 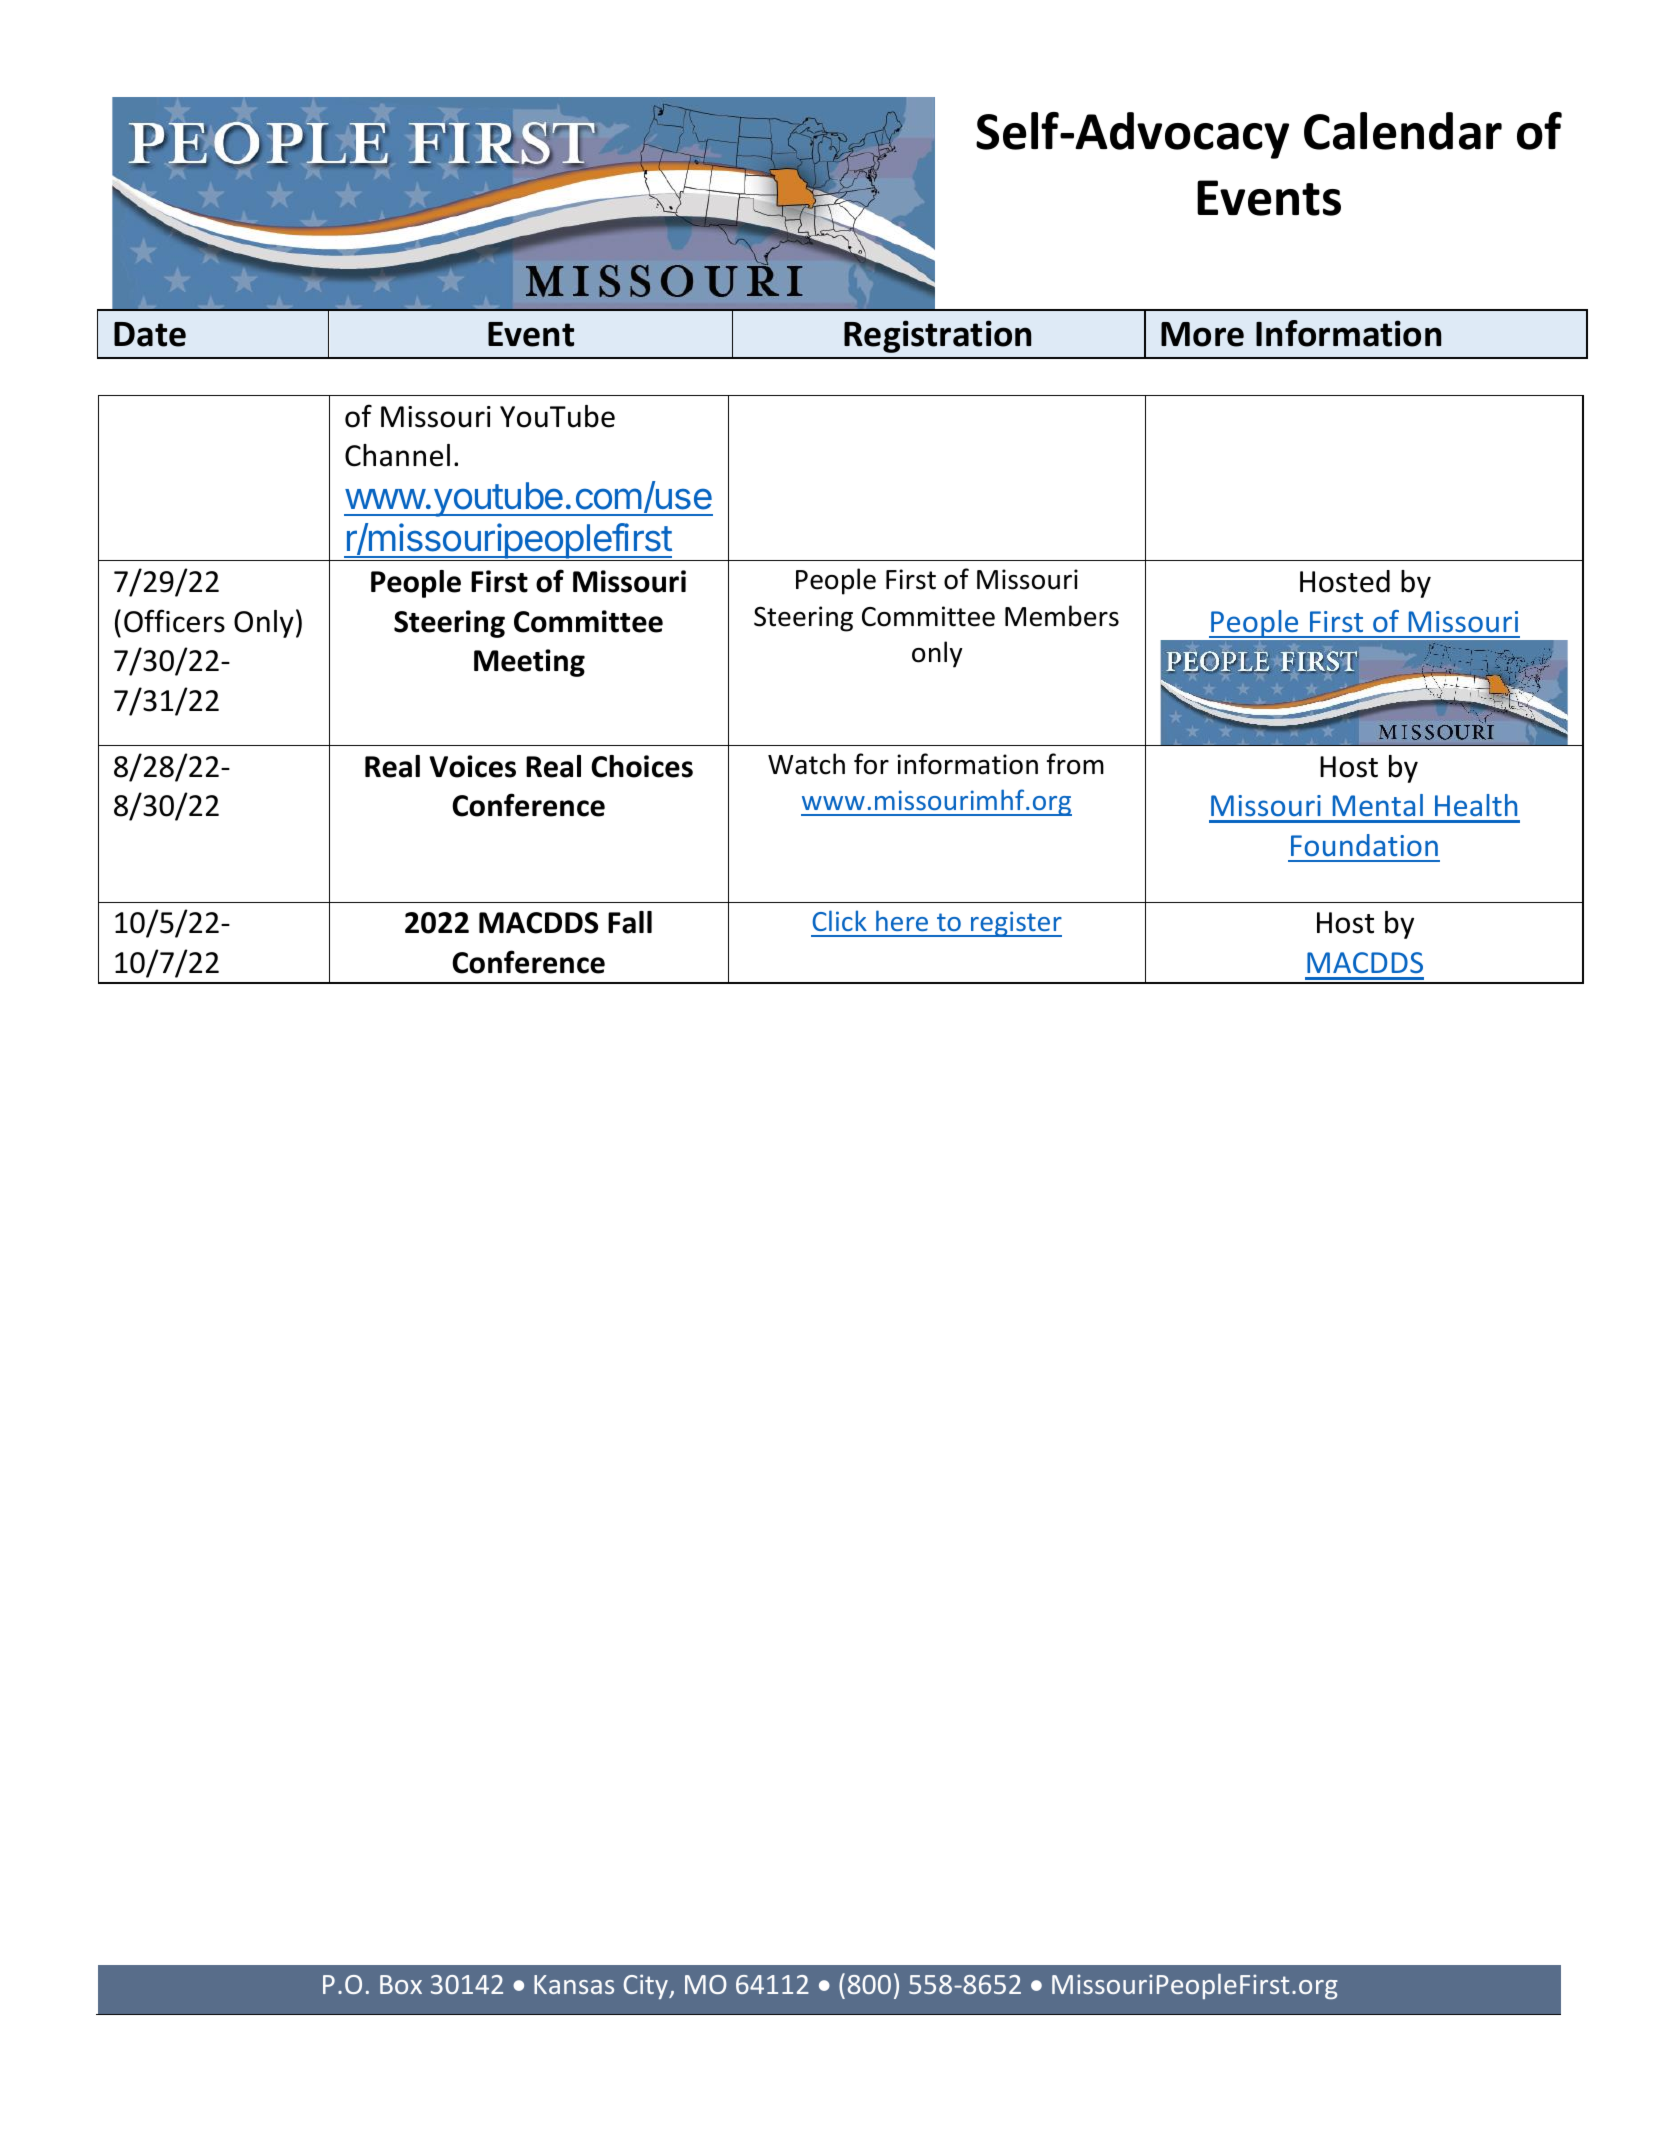 What do you see at coordinates (647, 1986) in the screenshot?
I see `City` at bounding box center [647, 1986].
